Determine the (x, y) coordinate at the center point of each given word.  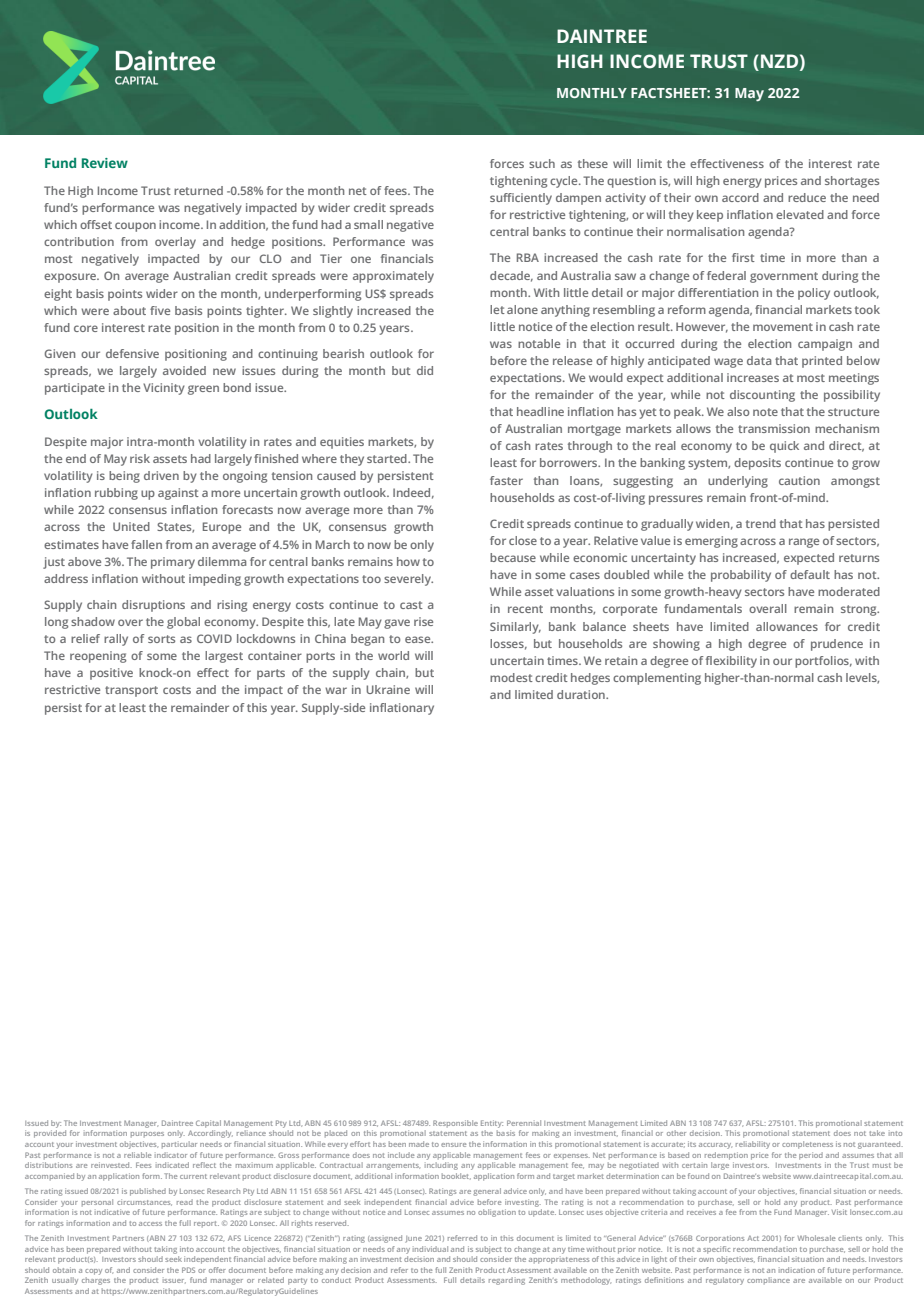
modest (511, 677)
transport (131, 691)
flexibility (731, 662)
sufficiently (521, 199)
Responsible (455, 1124)
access (150, 1224)
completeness (807, 1145)
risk (140, 458)
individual (430, 1249)
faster (506, 480)
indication (797, 1270)
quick (784, 447)
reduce (807, 197)
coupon (135, 227)
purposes (147, 1135)
